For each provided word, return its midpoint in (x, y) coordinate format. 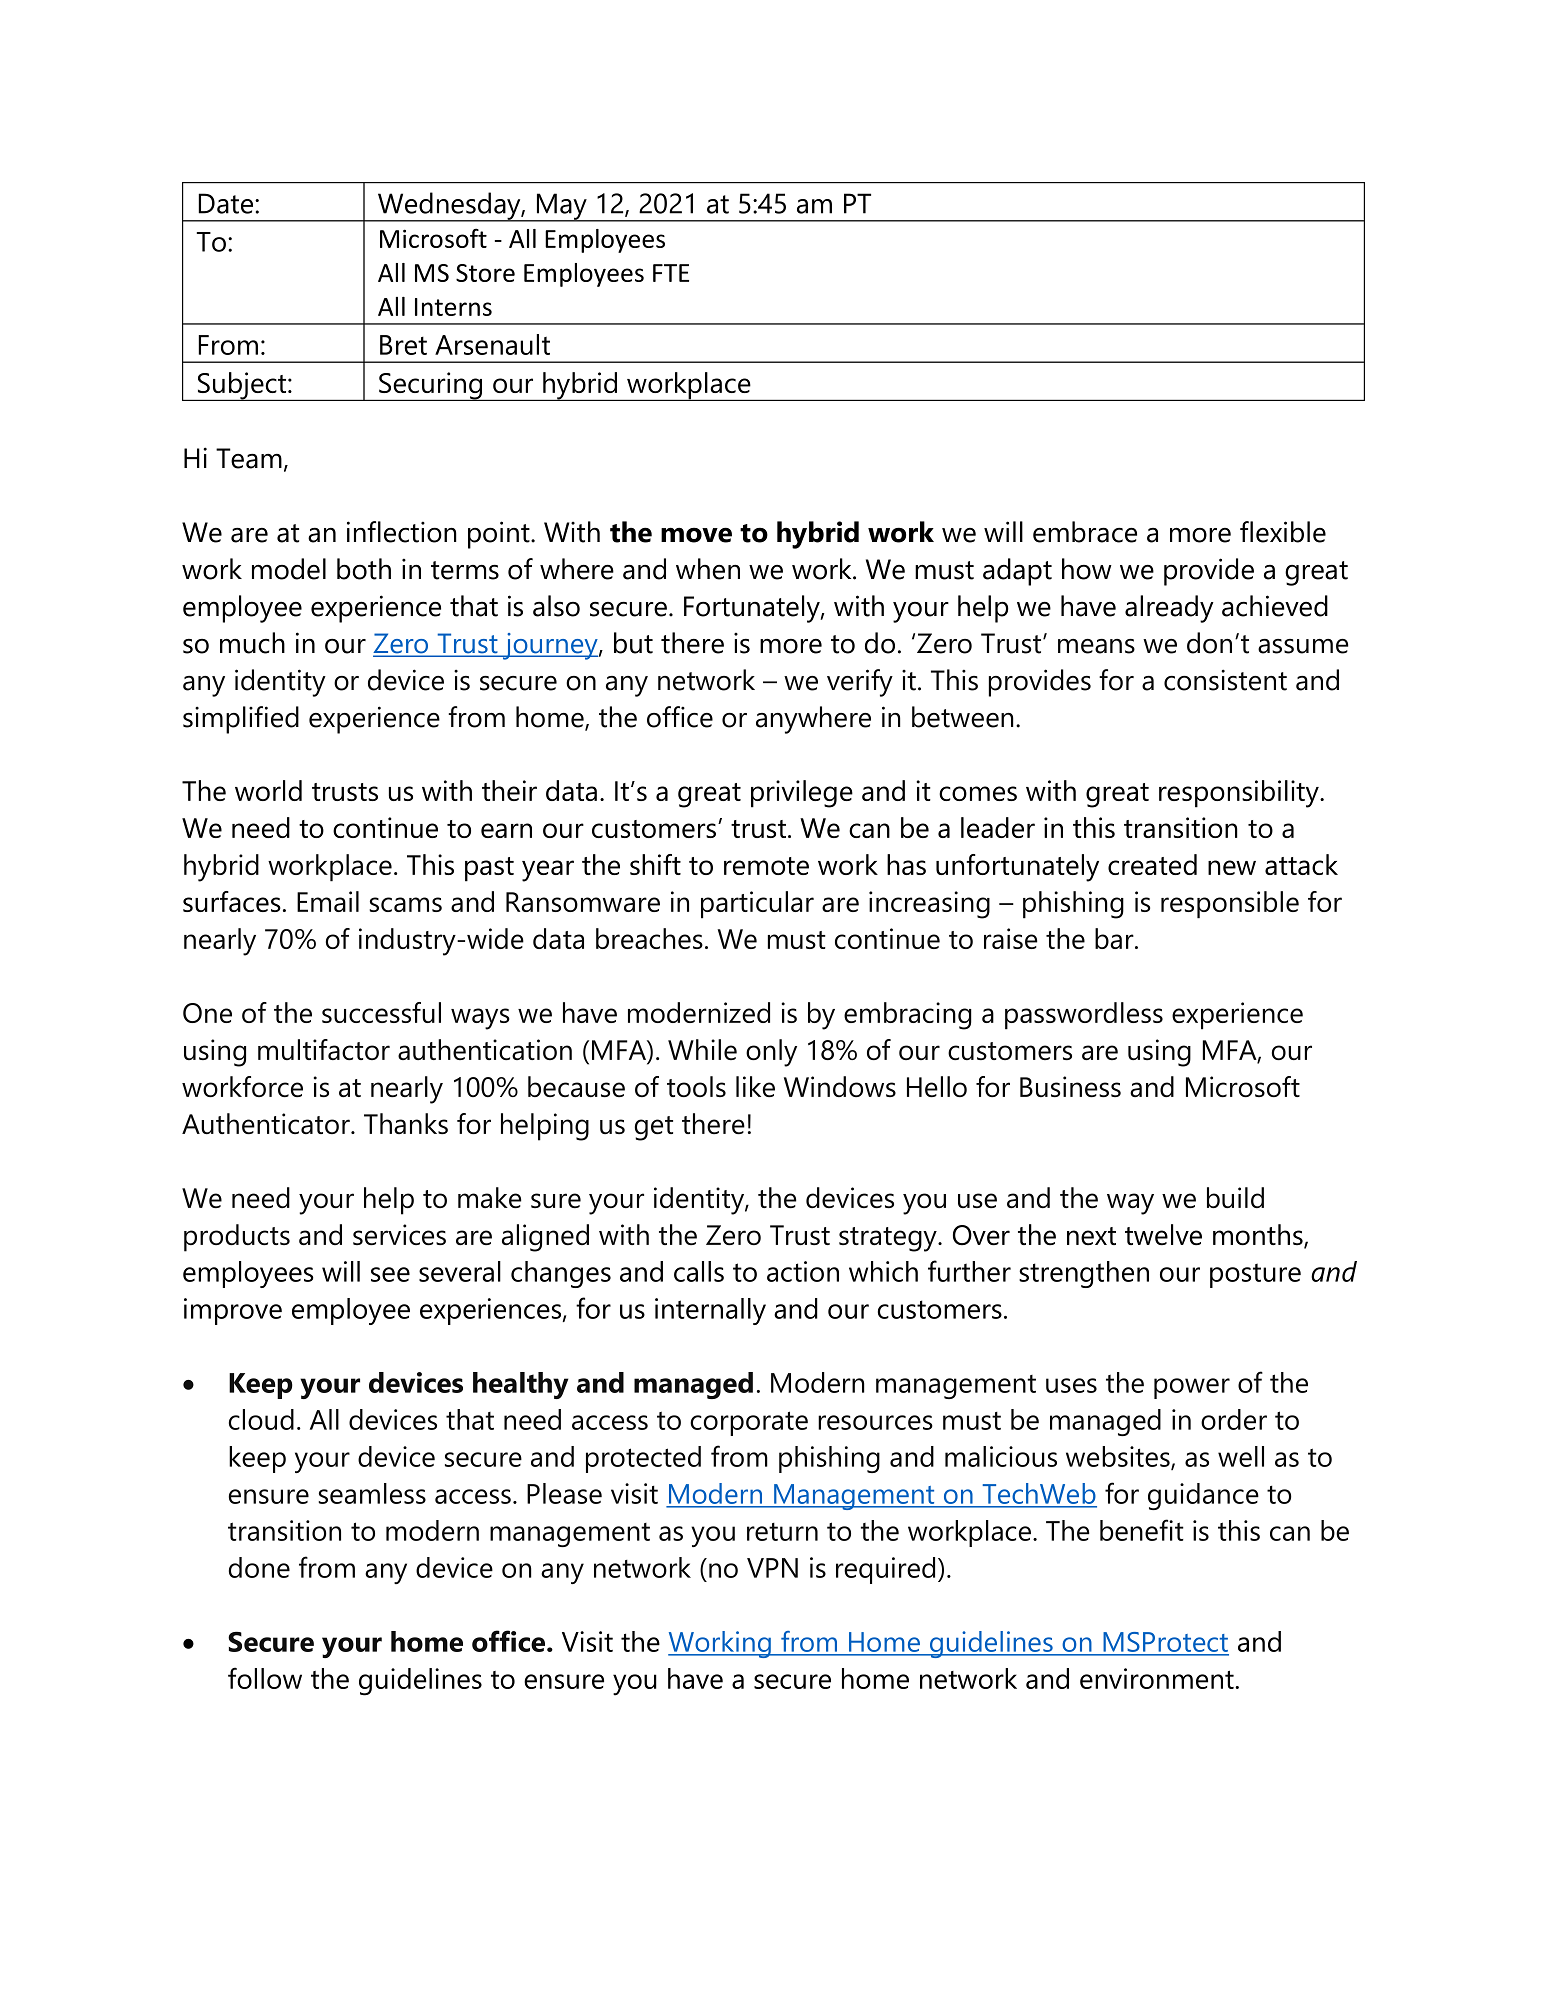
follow (265, 1678)
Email (328, 901)
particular (757, 905)
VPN (772, 1568)
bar (1115, 938)
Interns (453, 307)
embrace (1085, 532)
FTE (671, 273)
